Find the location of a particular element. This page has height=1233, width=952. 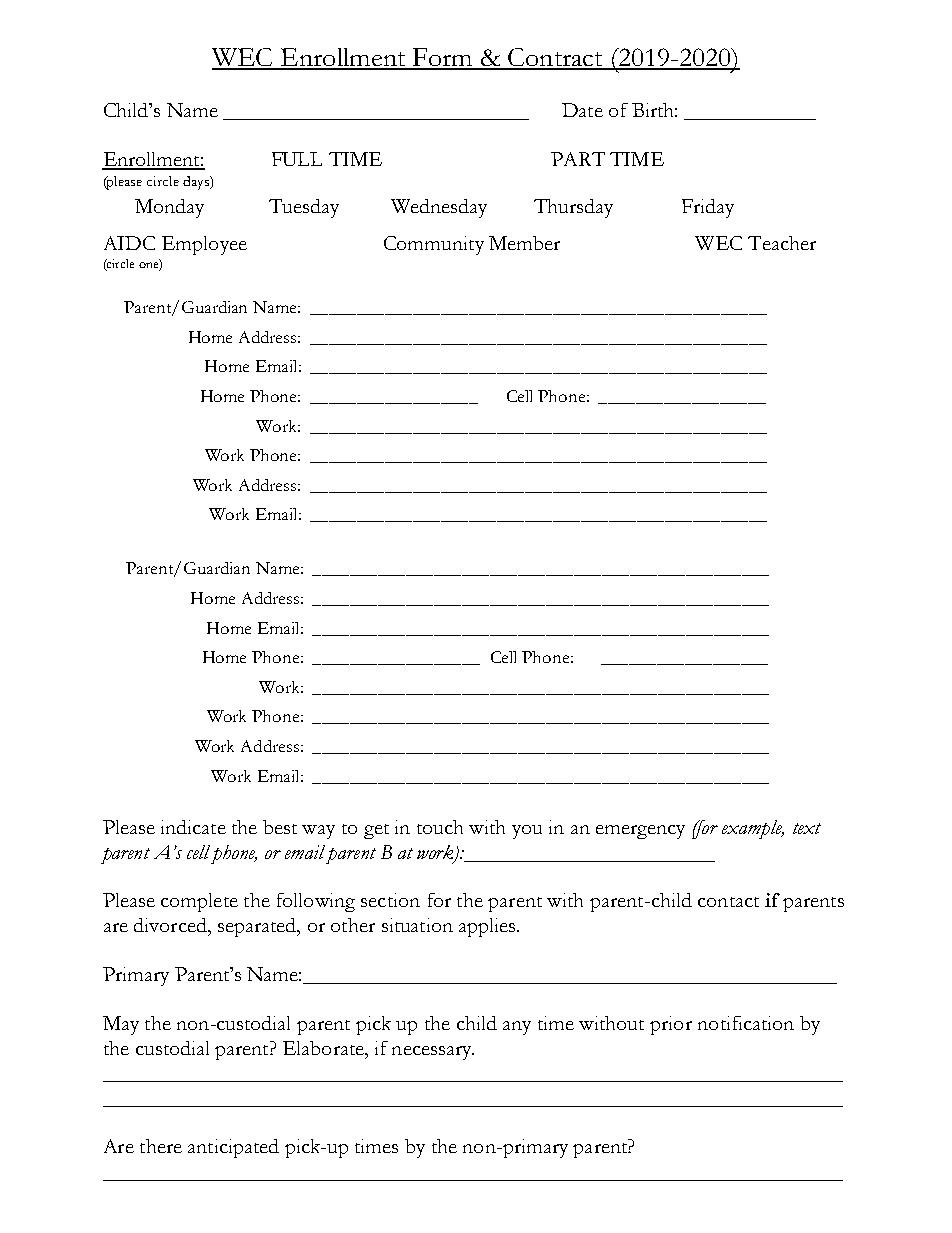

anticipated is located at coordinates (233, 1148).
